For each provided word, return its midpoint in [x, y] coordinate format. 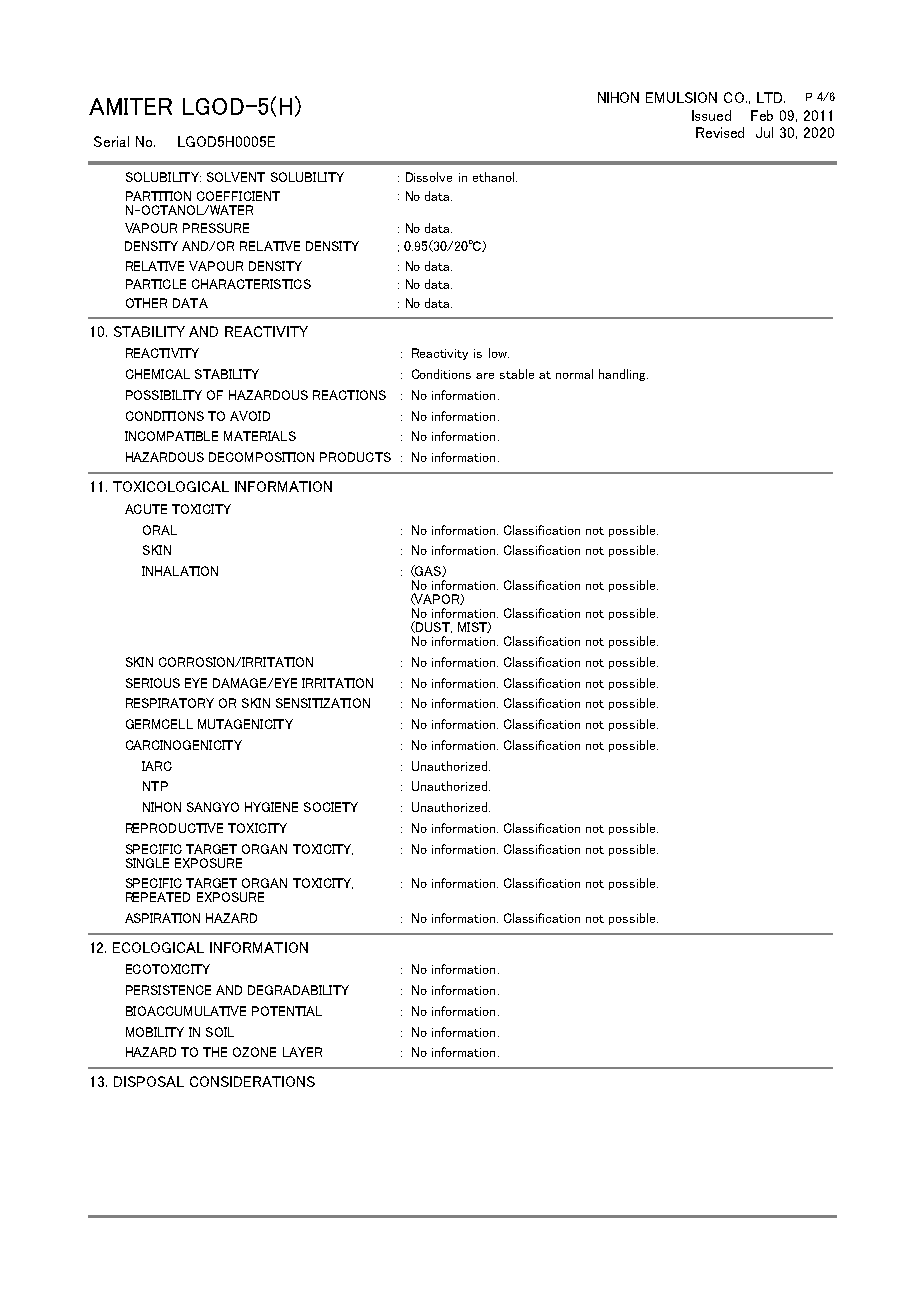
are [485, 376]
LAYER [302, 1052]
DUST [433, 627]
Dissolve [429, 177]
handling [623, 375]
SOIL [220, 1032]
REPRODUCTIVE [174, 828]
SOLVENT [236, 177]
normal [574, 374]
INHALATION [180, 571]
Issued [711, 115]
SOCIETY [331, 807]
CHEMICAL [158, 374]
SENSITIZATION [323, 703]
